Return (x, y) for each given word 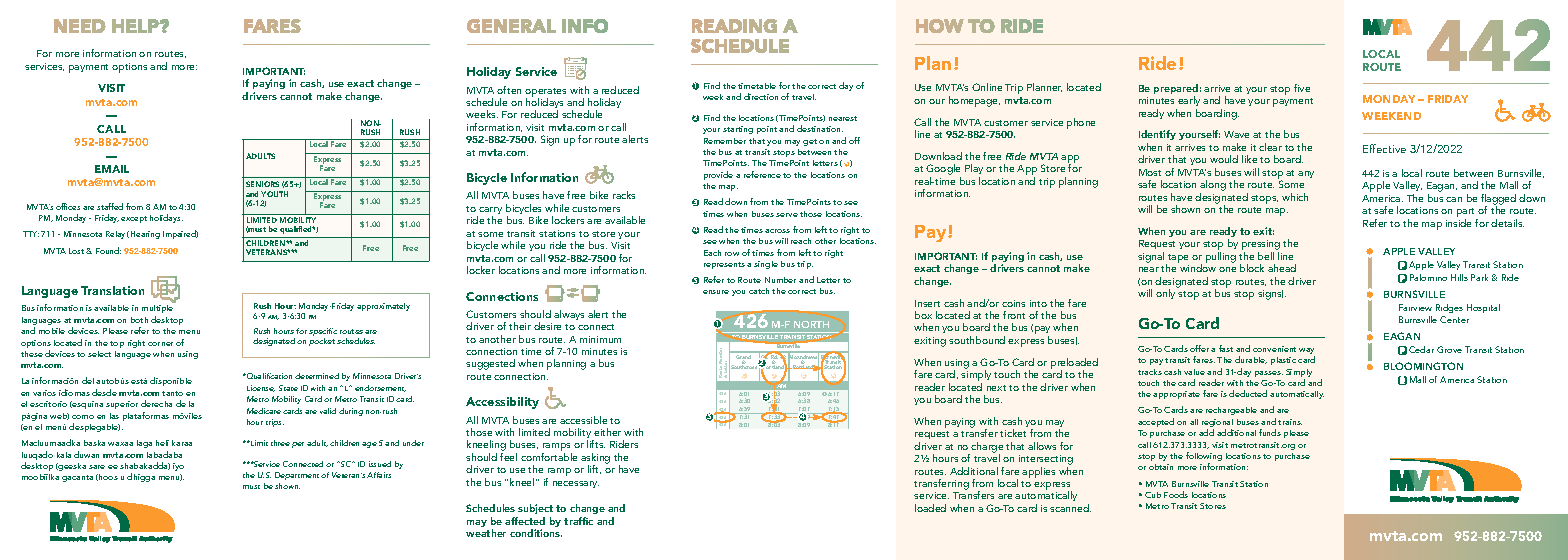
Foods (1176, 494)
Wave (1236, 134)
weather (486, 533)
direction (761, 96)
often (509, 90)
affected (525, 521)
